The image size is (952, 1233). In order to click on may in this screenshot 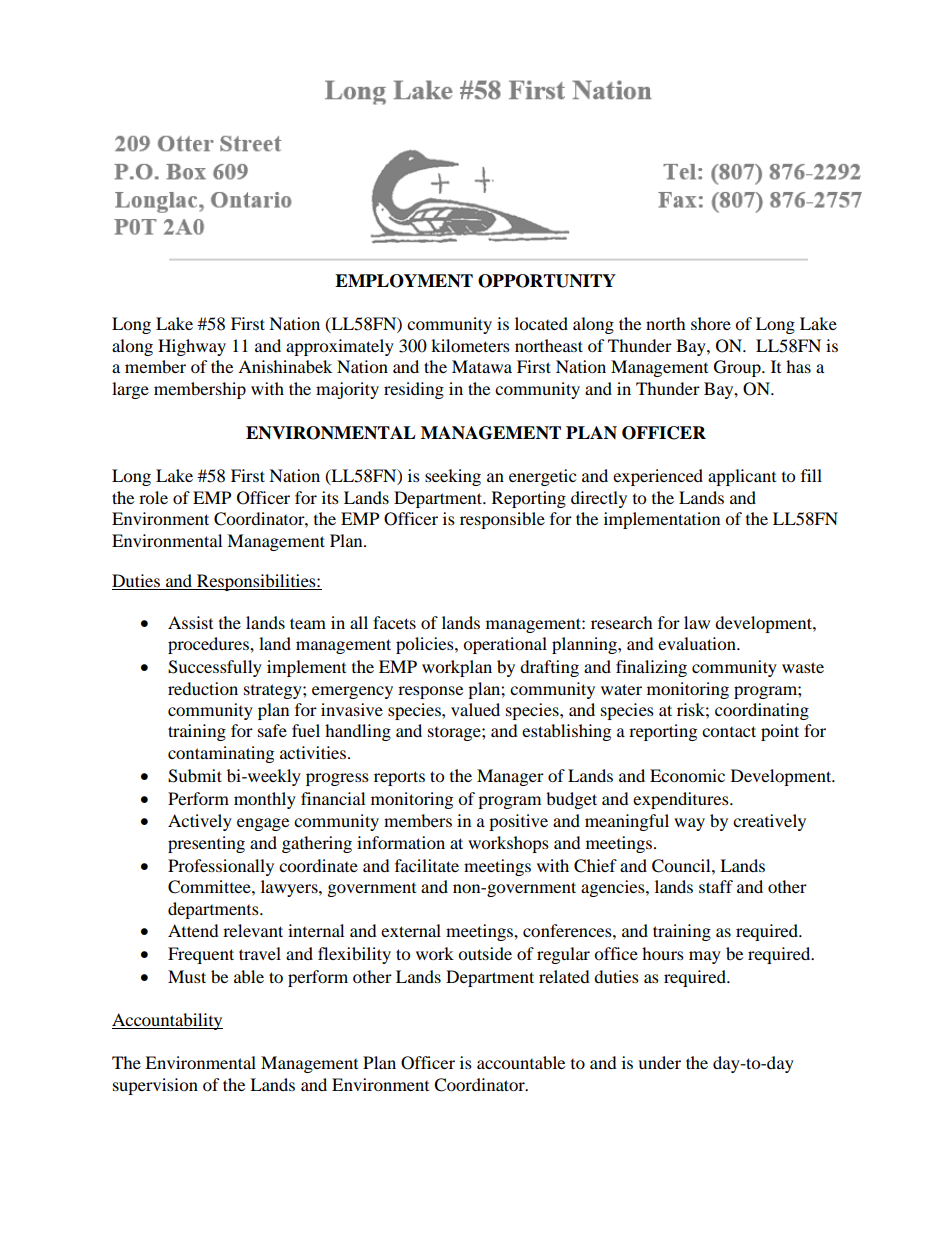, I will do `click(705, 957)`.
